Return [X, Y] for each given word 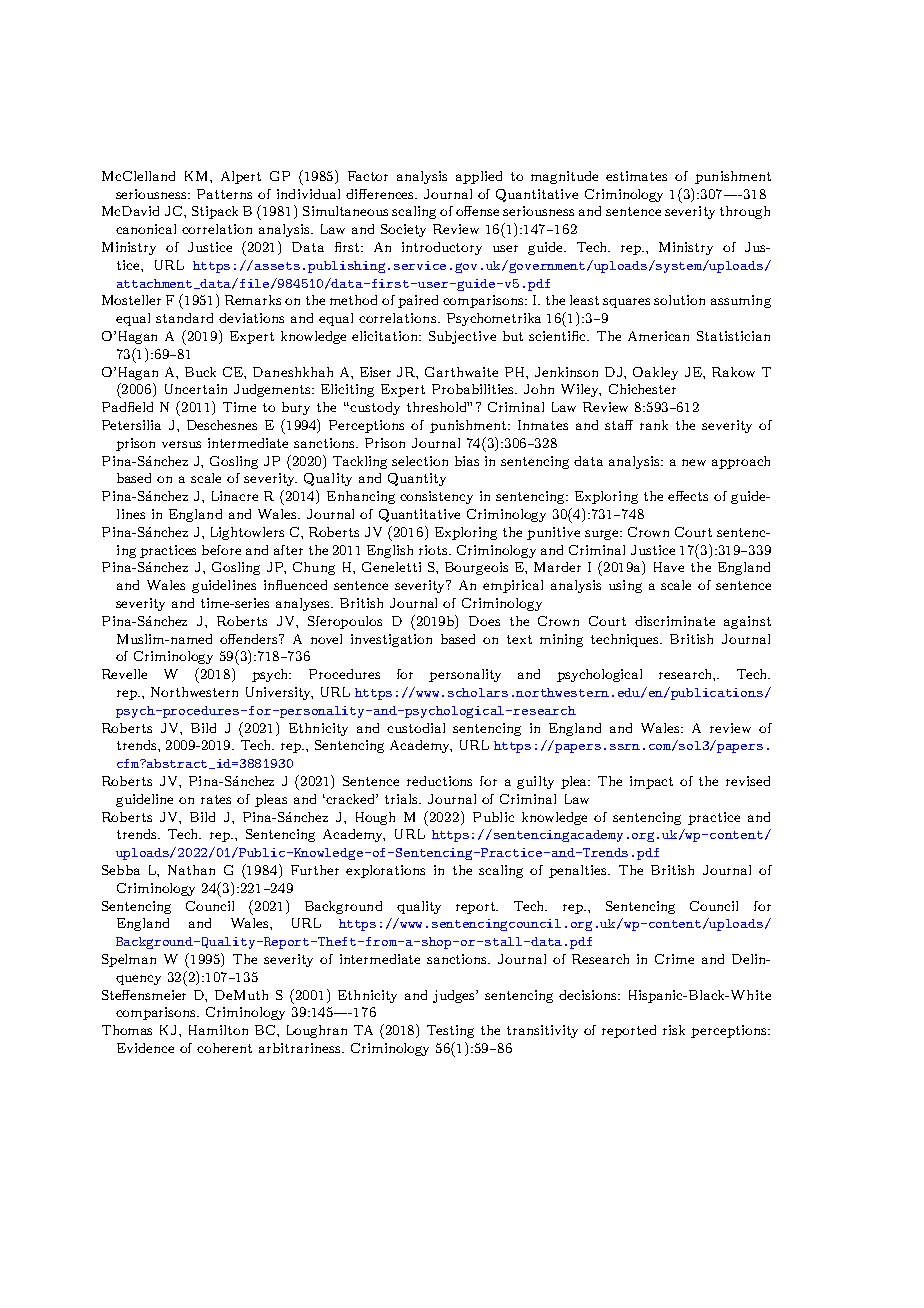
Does [484, 621]
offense [477, 211]
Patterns [224, 194]
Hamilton [218, 1030]
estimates [636, 176]
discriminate [675, 621]
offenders [250, 639]
